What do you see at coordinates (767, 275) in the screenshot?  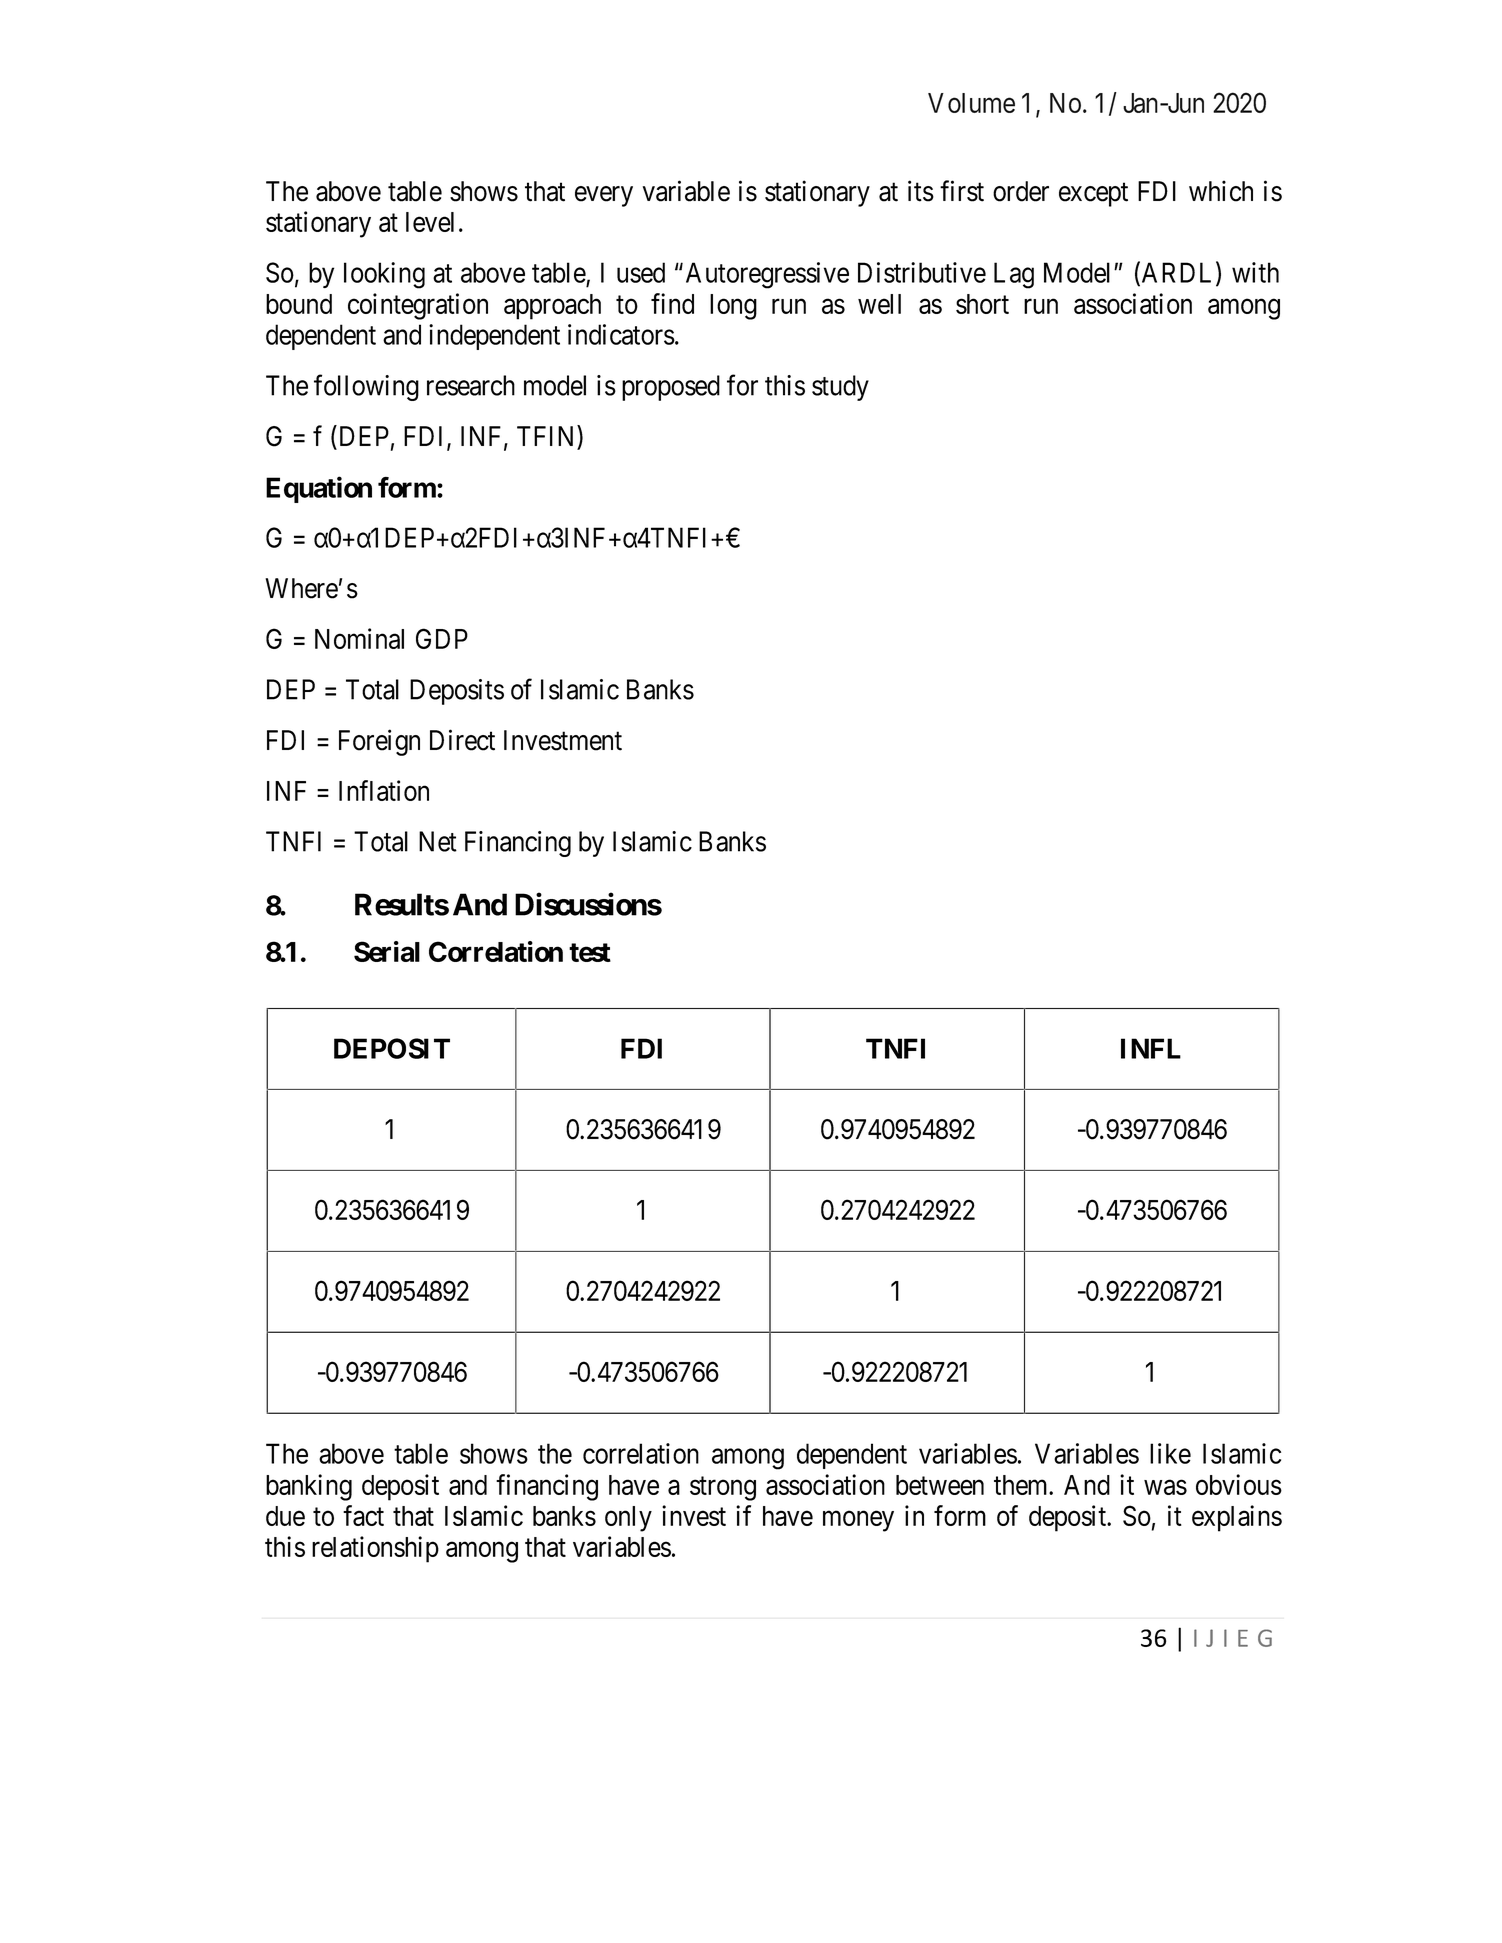 I see `Autoregressive` at bounding box center [767, 275].
